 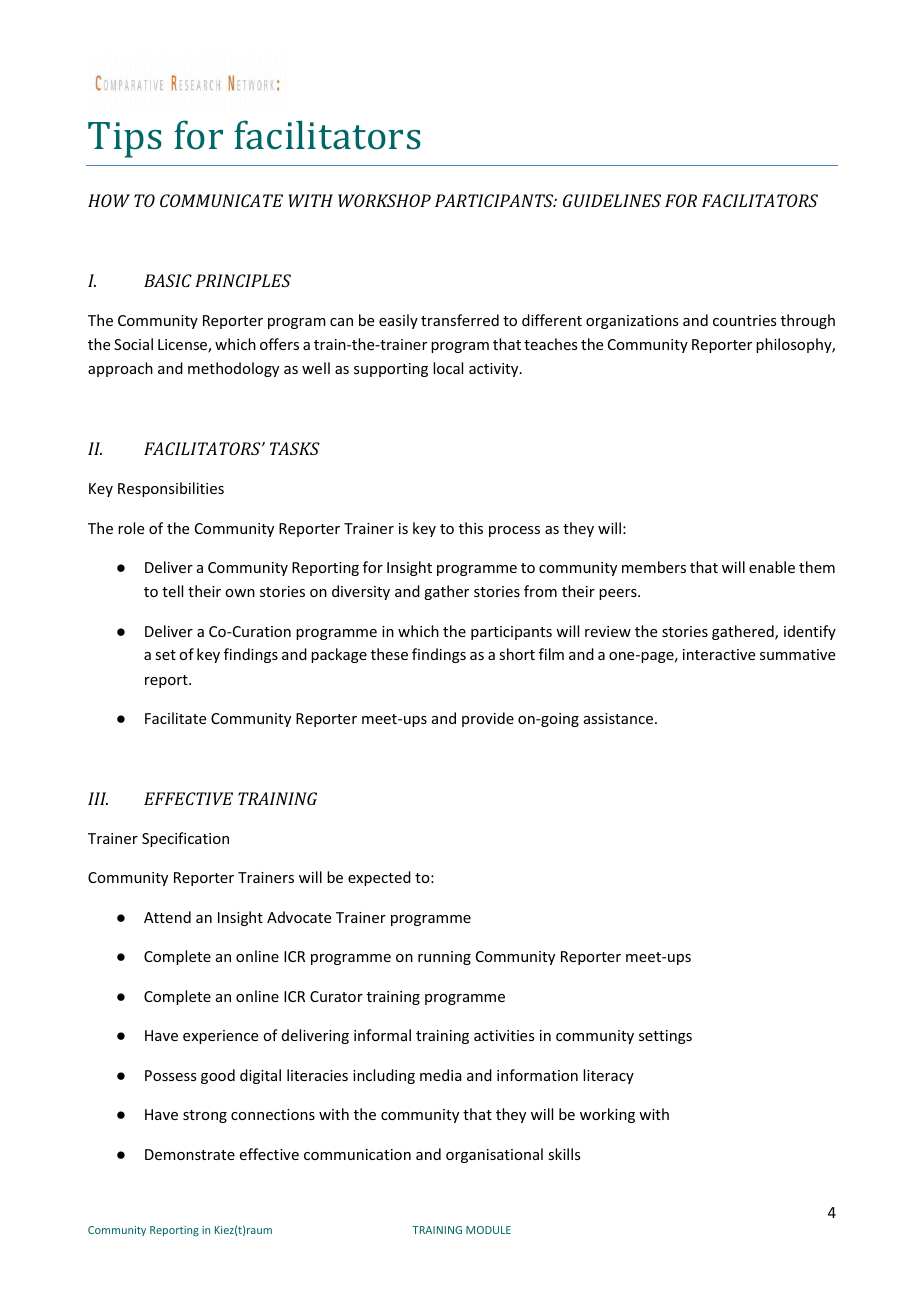 I want to click on Specification, so click(x=185, y=839).
